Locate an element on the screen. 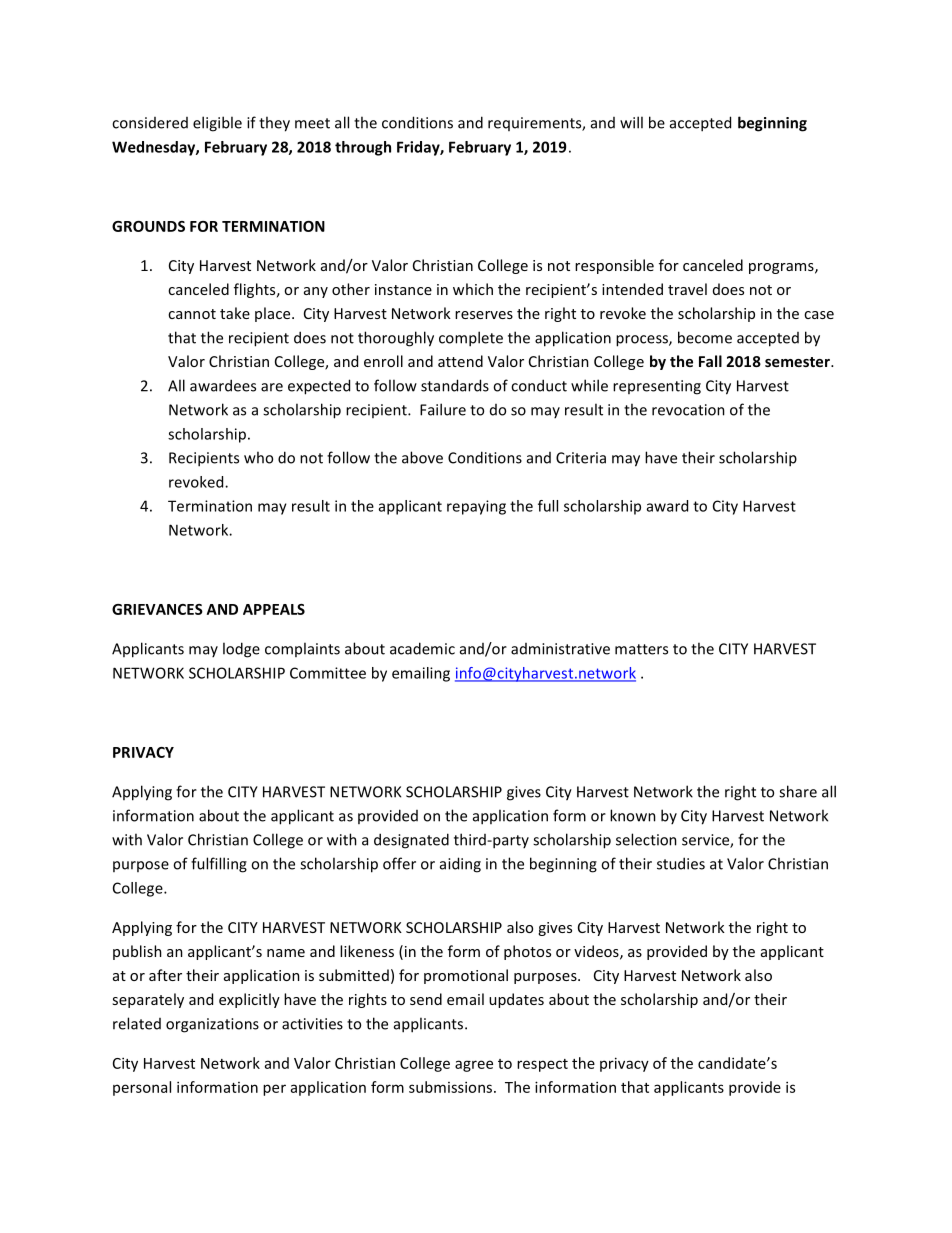 The width and height of the screenshot is (952, 1233). eligible is located at coordinates (217, 124).
